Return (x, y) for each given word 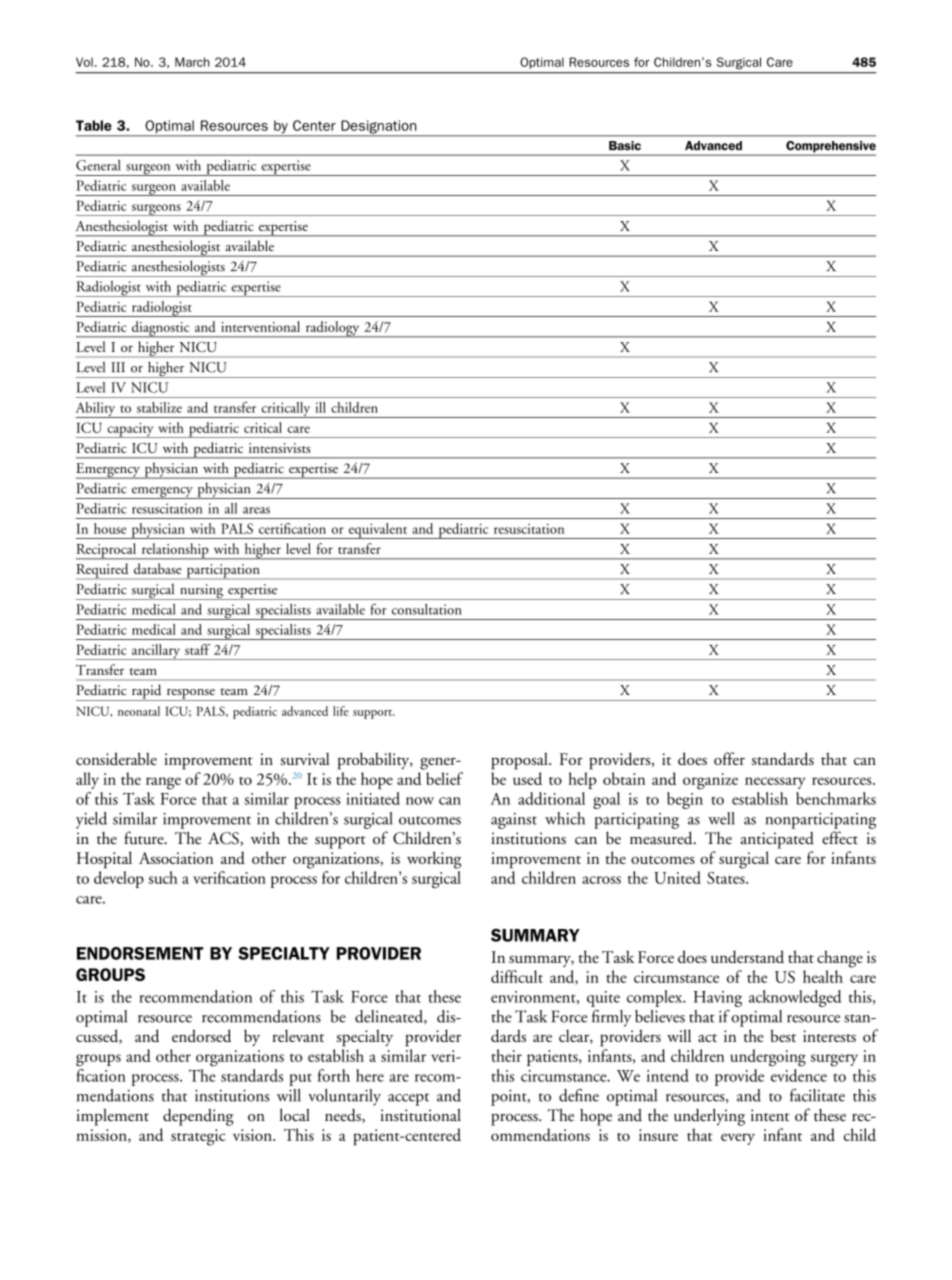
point (510, 1098)
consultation (427, 609)
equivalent (378, 531)
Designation (379, 128)
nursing (201, 592)
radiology (332, 329)
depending (198, 1117)
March (192, 62)
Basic (625, 145)
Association (176, 858)
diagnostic (161, 329)
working (434, 860)
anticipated (777, 840)
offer (729, 758)
